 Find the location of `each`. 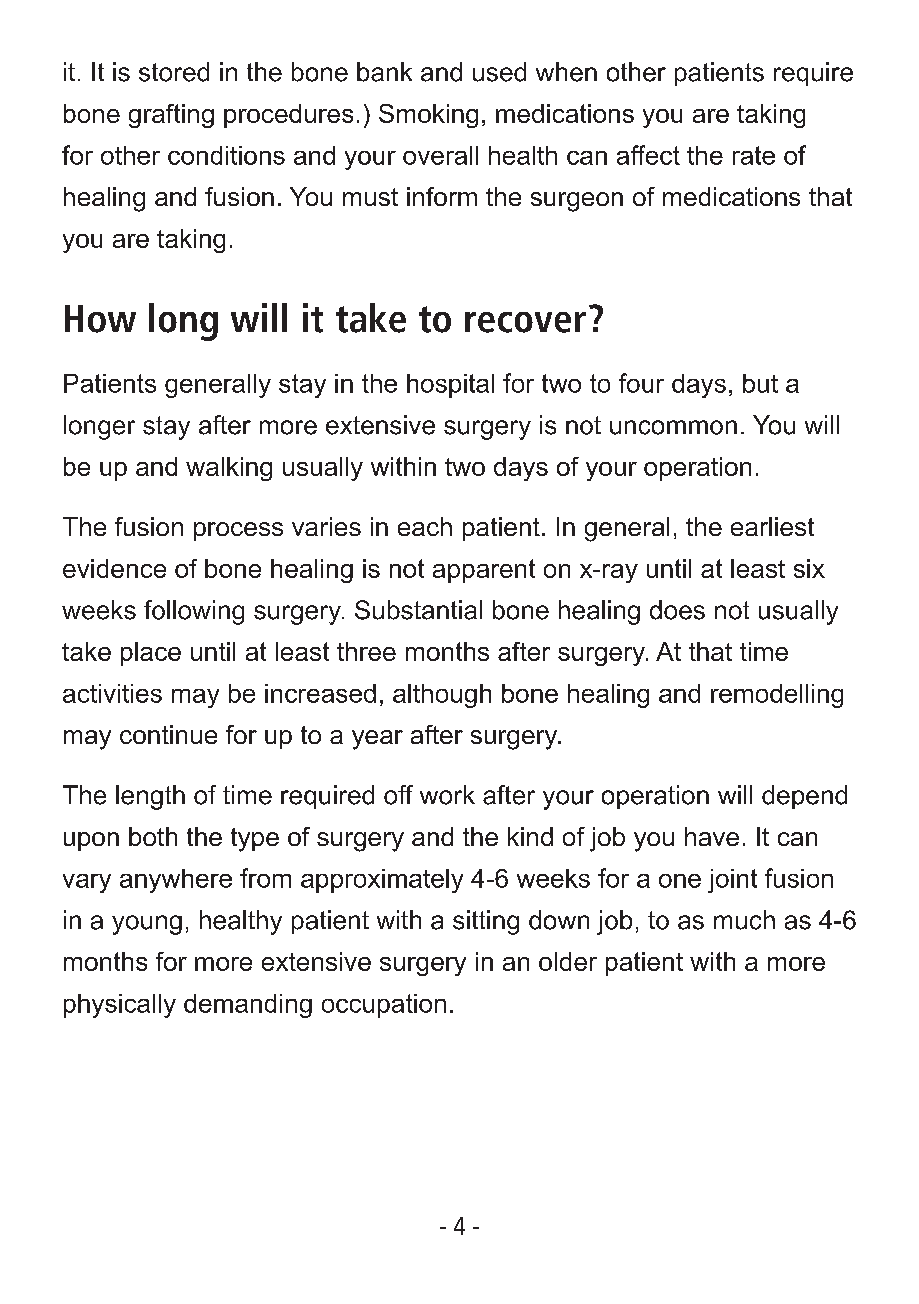

each is located at coordinates (425, 526).
